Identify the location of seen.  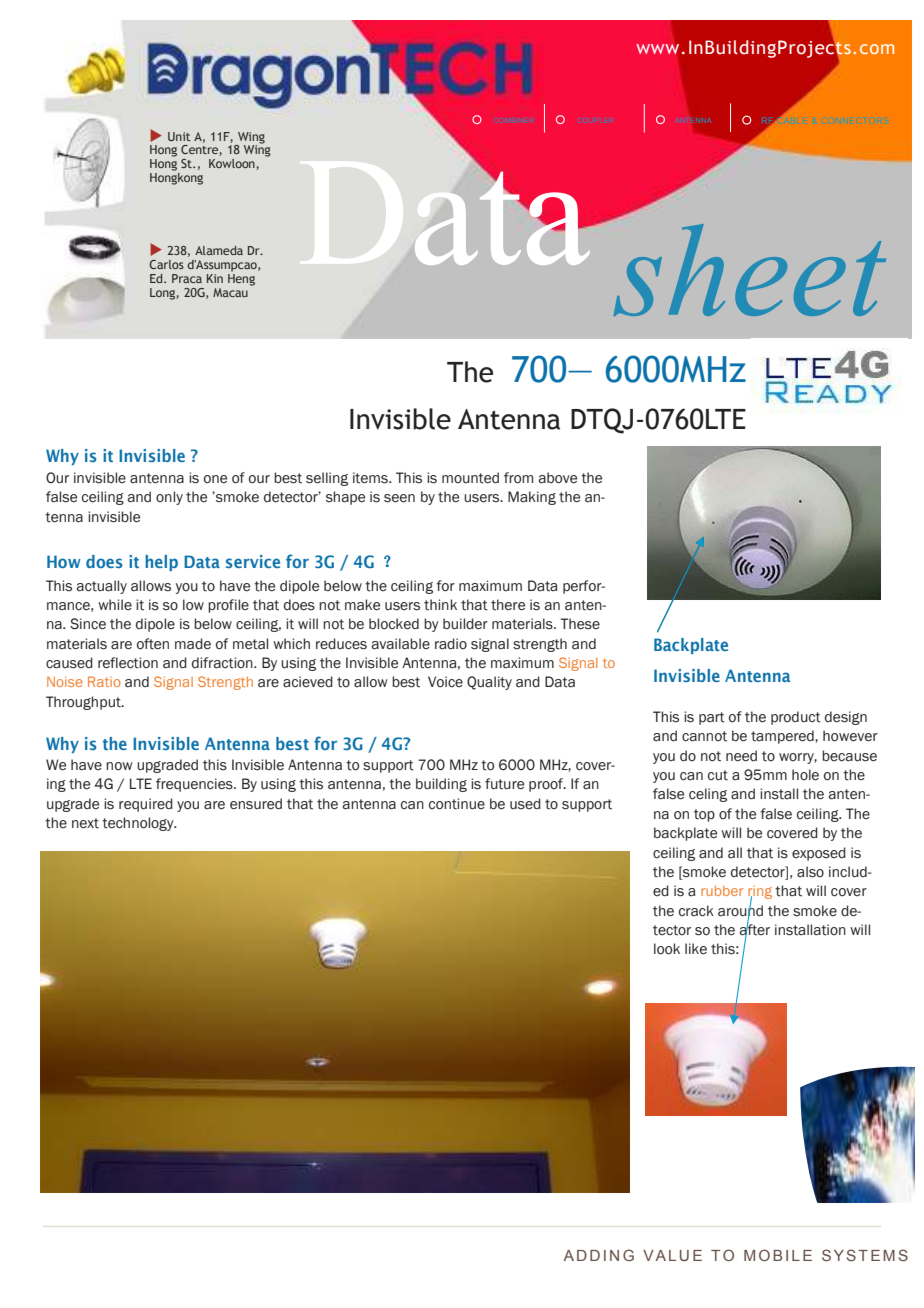
(399, 498).
